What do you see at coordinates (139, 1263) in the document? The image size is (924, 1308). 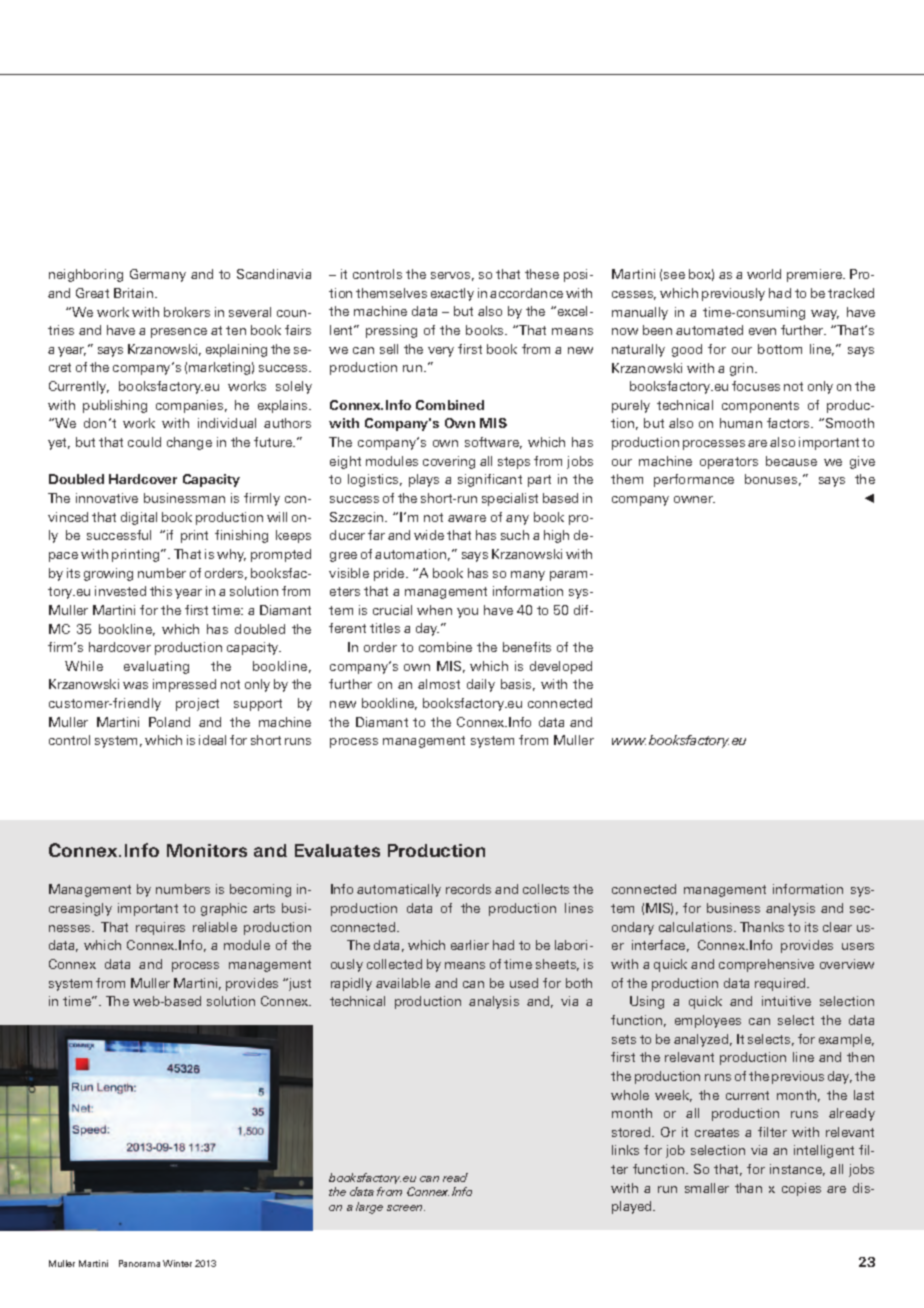 I see `Panorama` at bounding box center [139, 1263].
